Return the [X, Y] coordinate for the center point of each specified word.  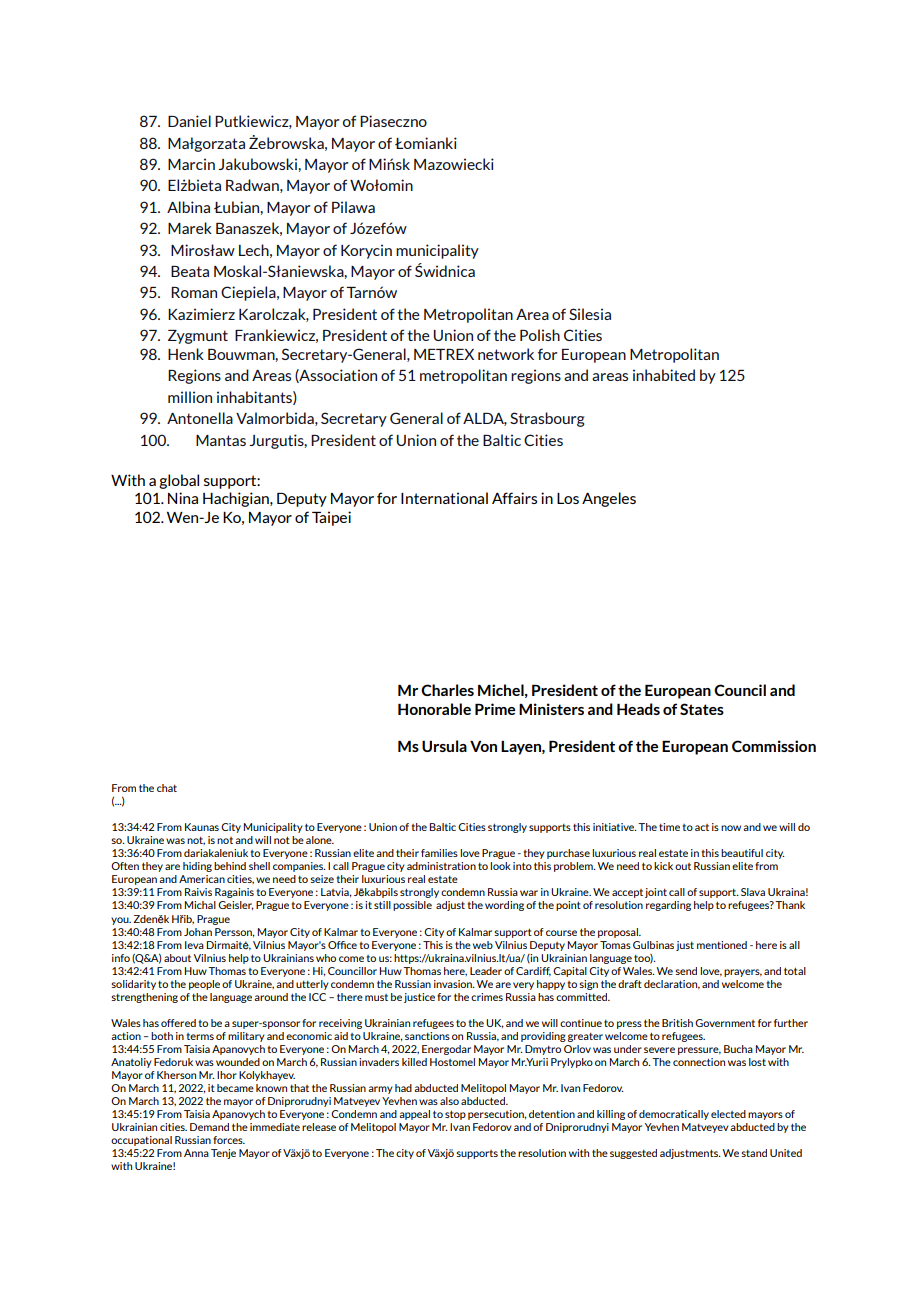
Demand [209, 1127]
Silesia [590, 314]
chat [167, 788]
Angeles [609, 499]
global [179, 481]
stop [455, 1115]
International [444, 498]
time [669, 827]
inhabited [664, 375]
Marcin [191, 164]
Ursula [444, 746]
